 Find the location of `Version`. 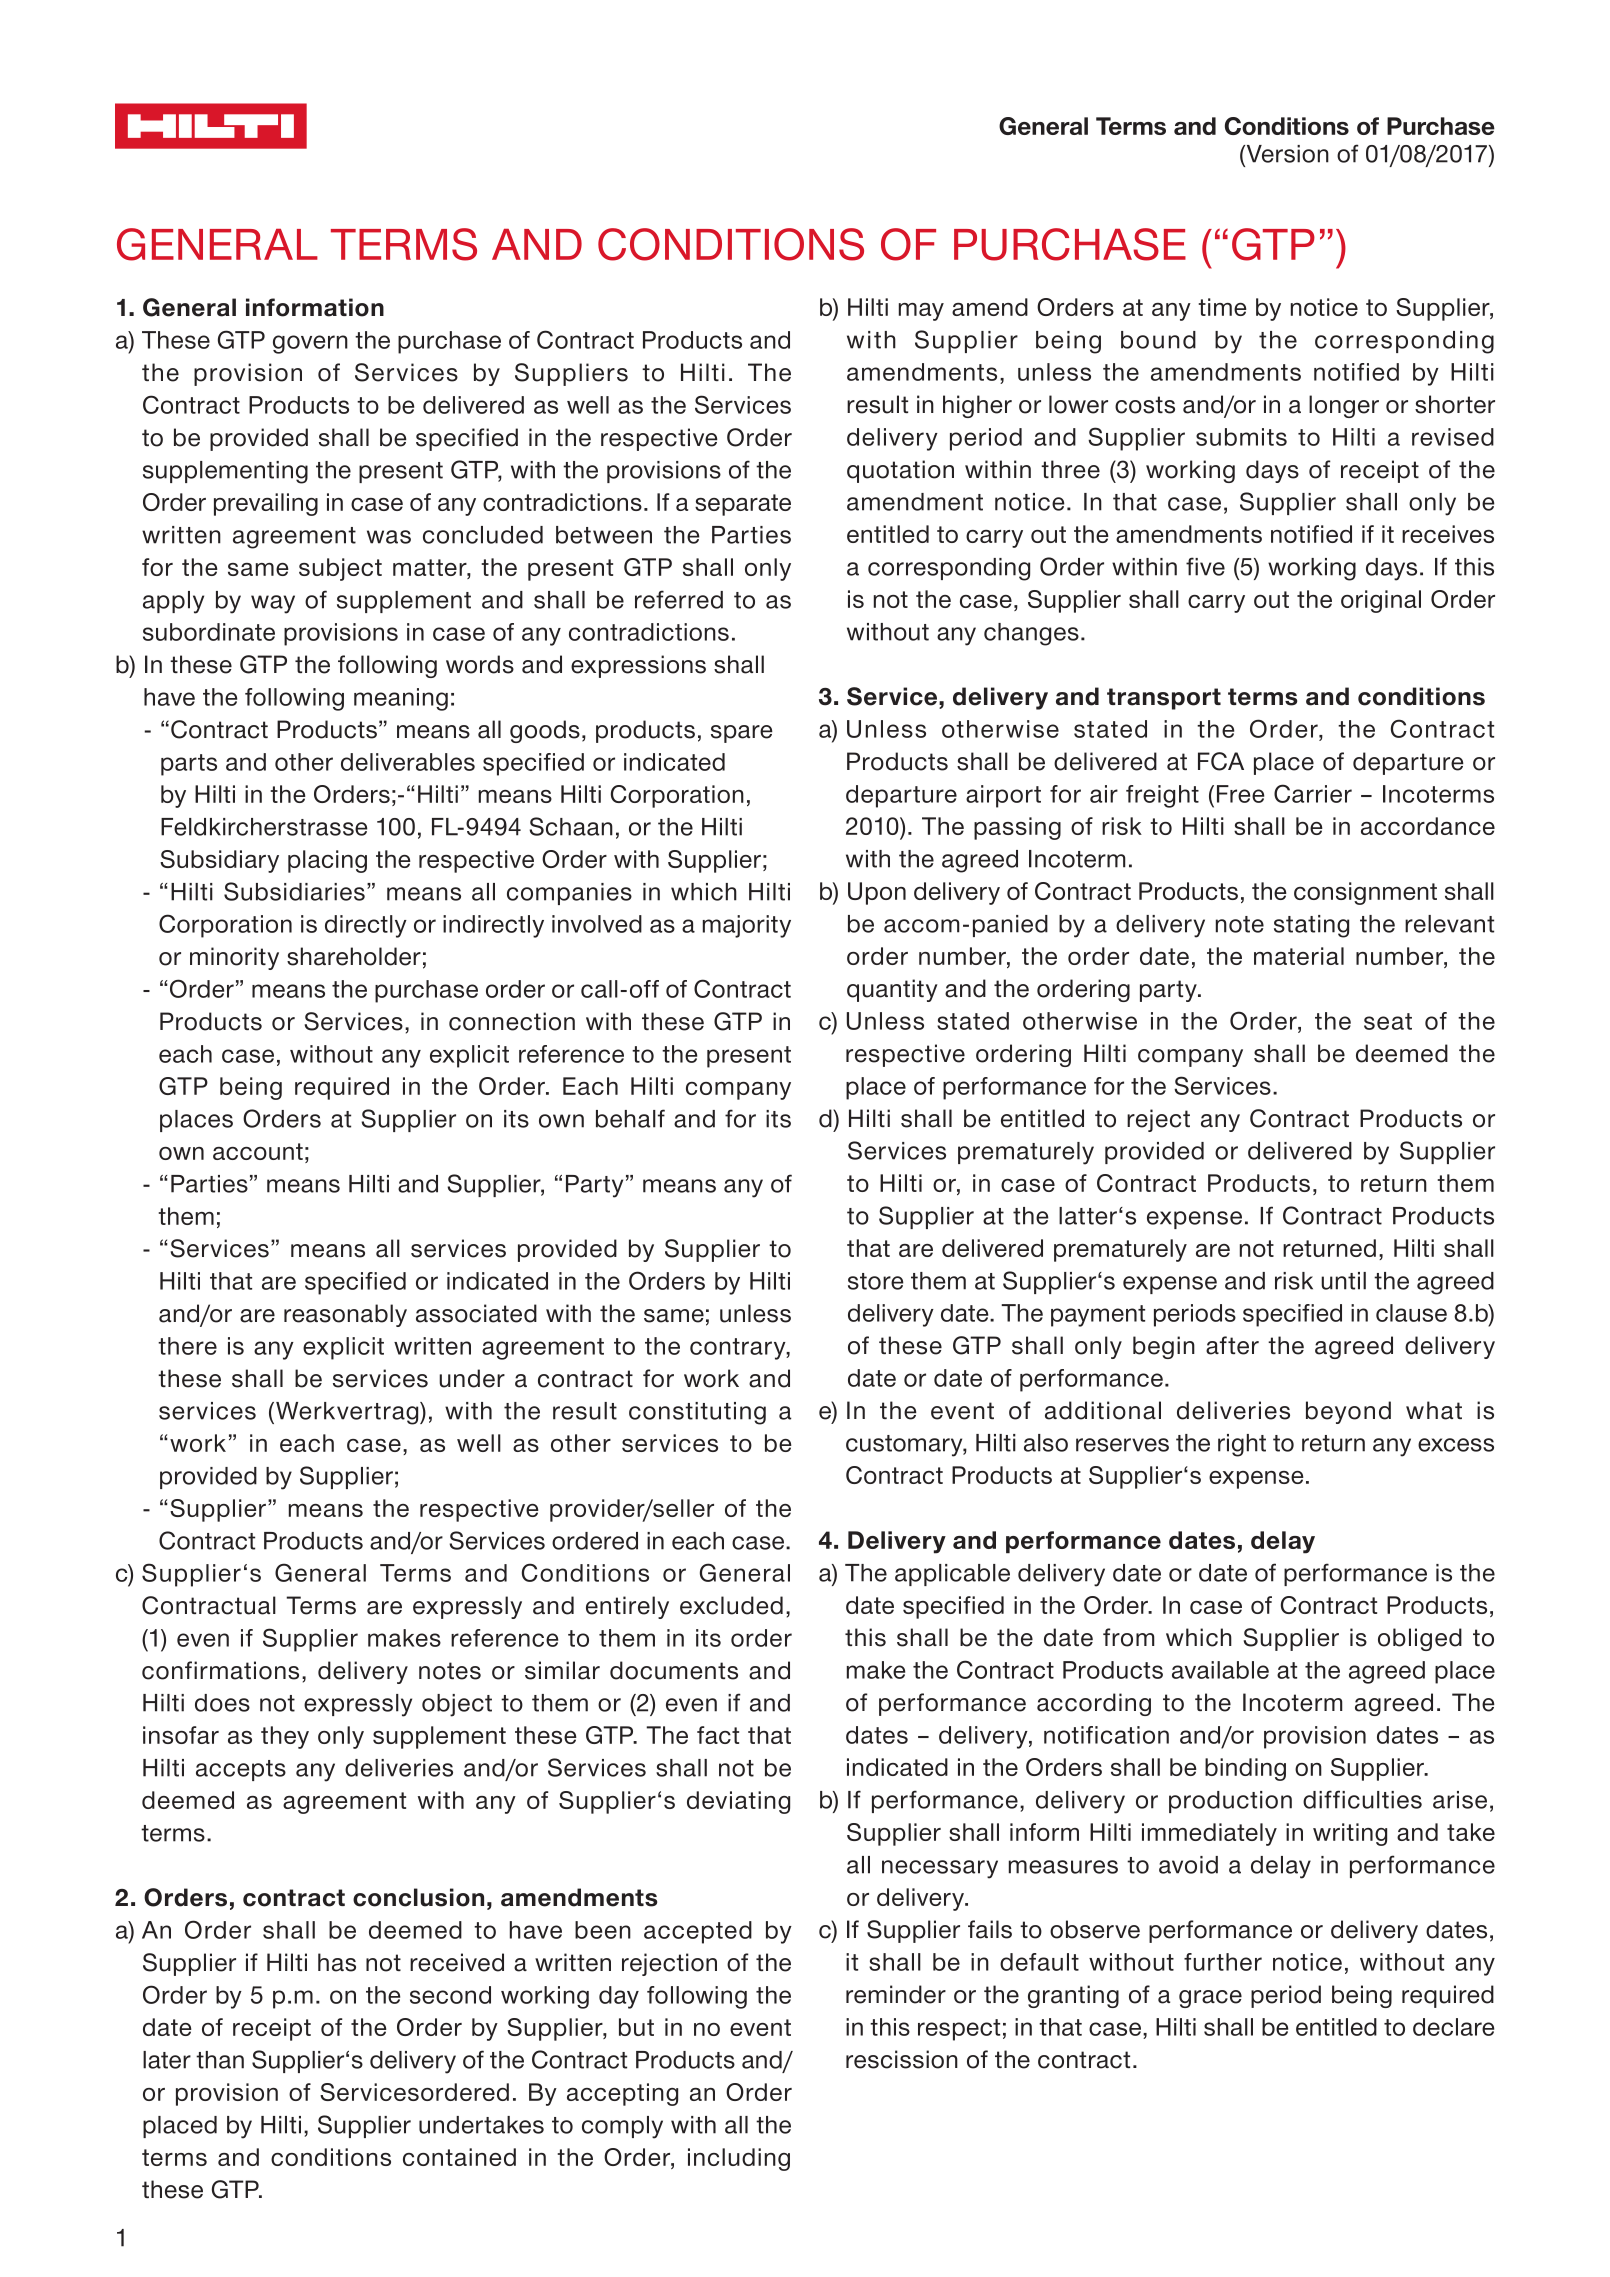

Version is located at coordinates (1286, 154).
